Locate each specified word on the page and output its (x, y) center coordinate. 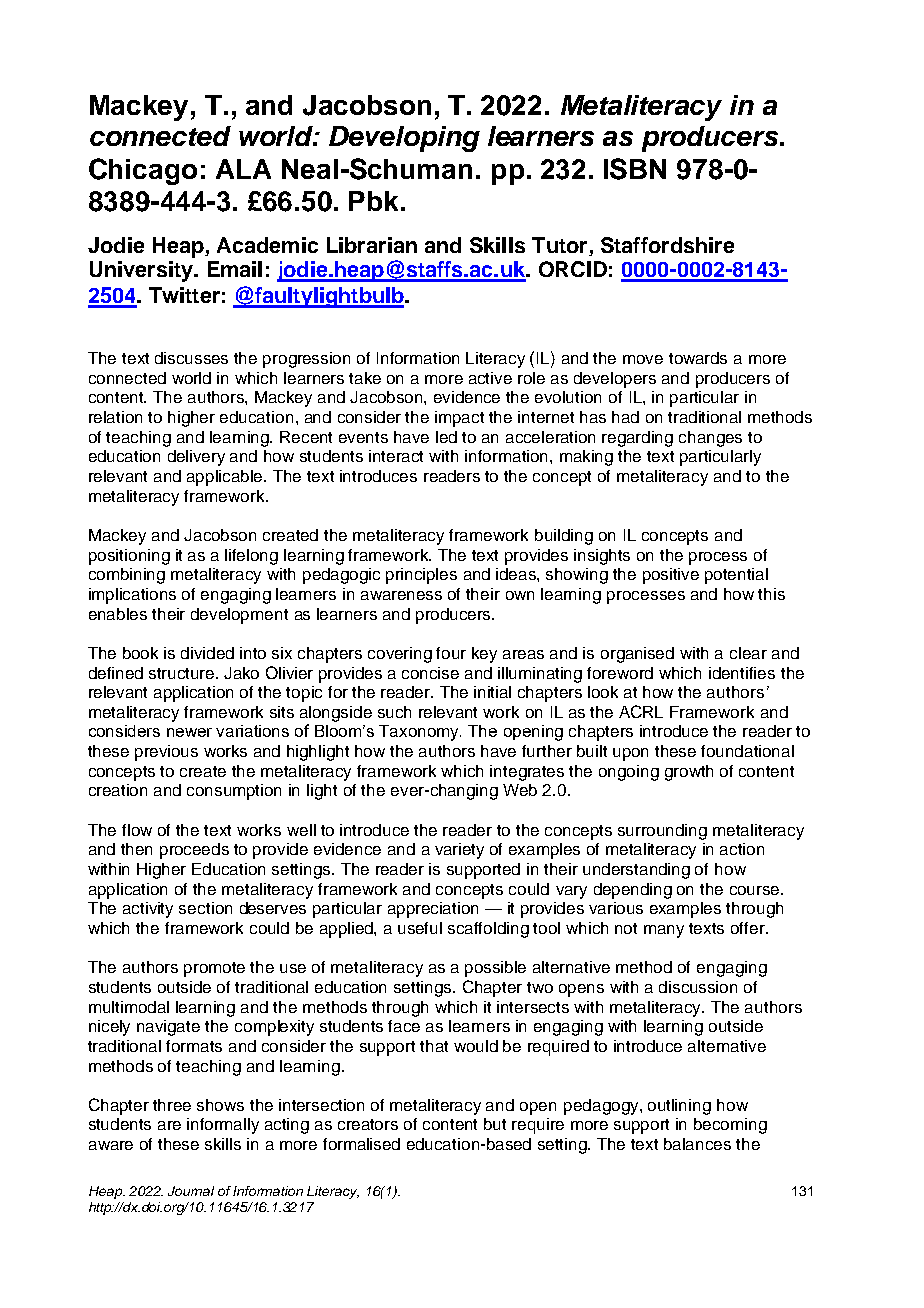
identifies (742, 673)
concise (430, 673)
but (495, 1124)
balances (697, 1144)
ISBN (635, 169)
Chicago (143, 171)
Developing (404, 139)
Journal (191, 1191)
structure (183, 673)
